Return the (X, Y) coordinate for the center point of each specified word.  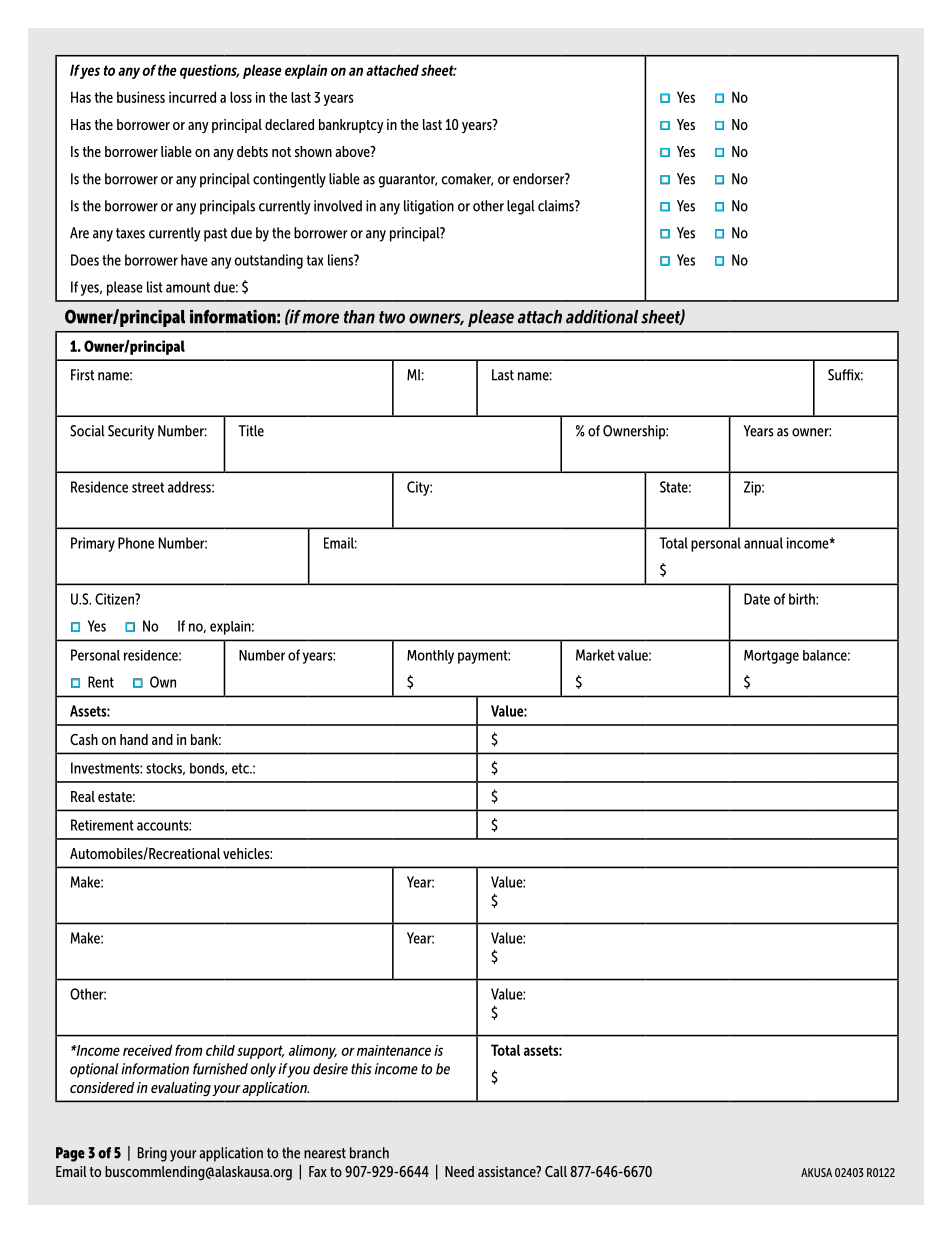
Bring (152, 1154)
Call (556, 1171)
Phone (136, 543)
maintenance (394, 1050)
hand (134, 739)
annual (763, 543)
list (155, 287)
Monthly (430, 657)
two (392, 317)
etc (241, 768)
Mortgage (771, 657)
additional (602, 317)
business (141, 97)
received (147, 1050)
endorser (539, 179)
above (353, 151)
